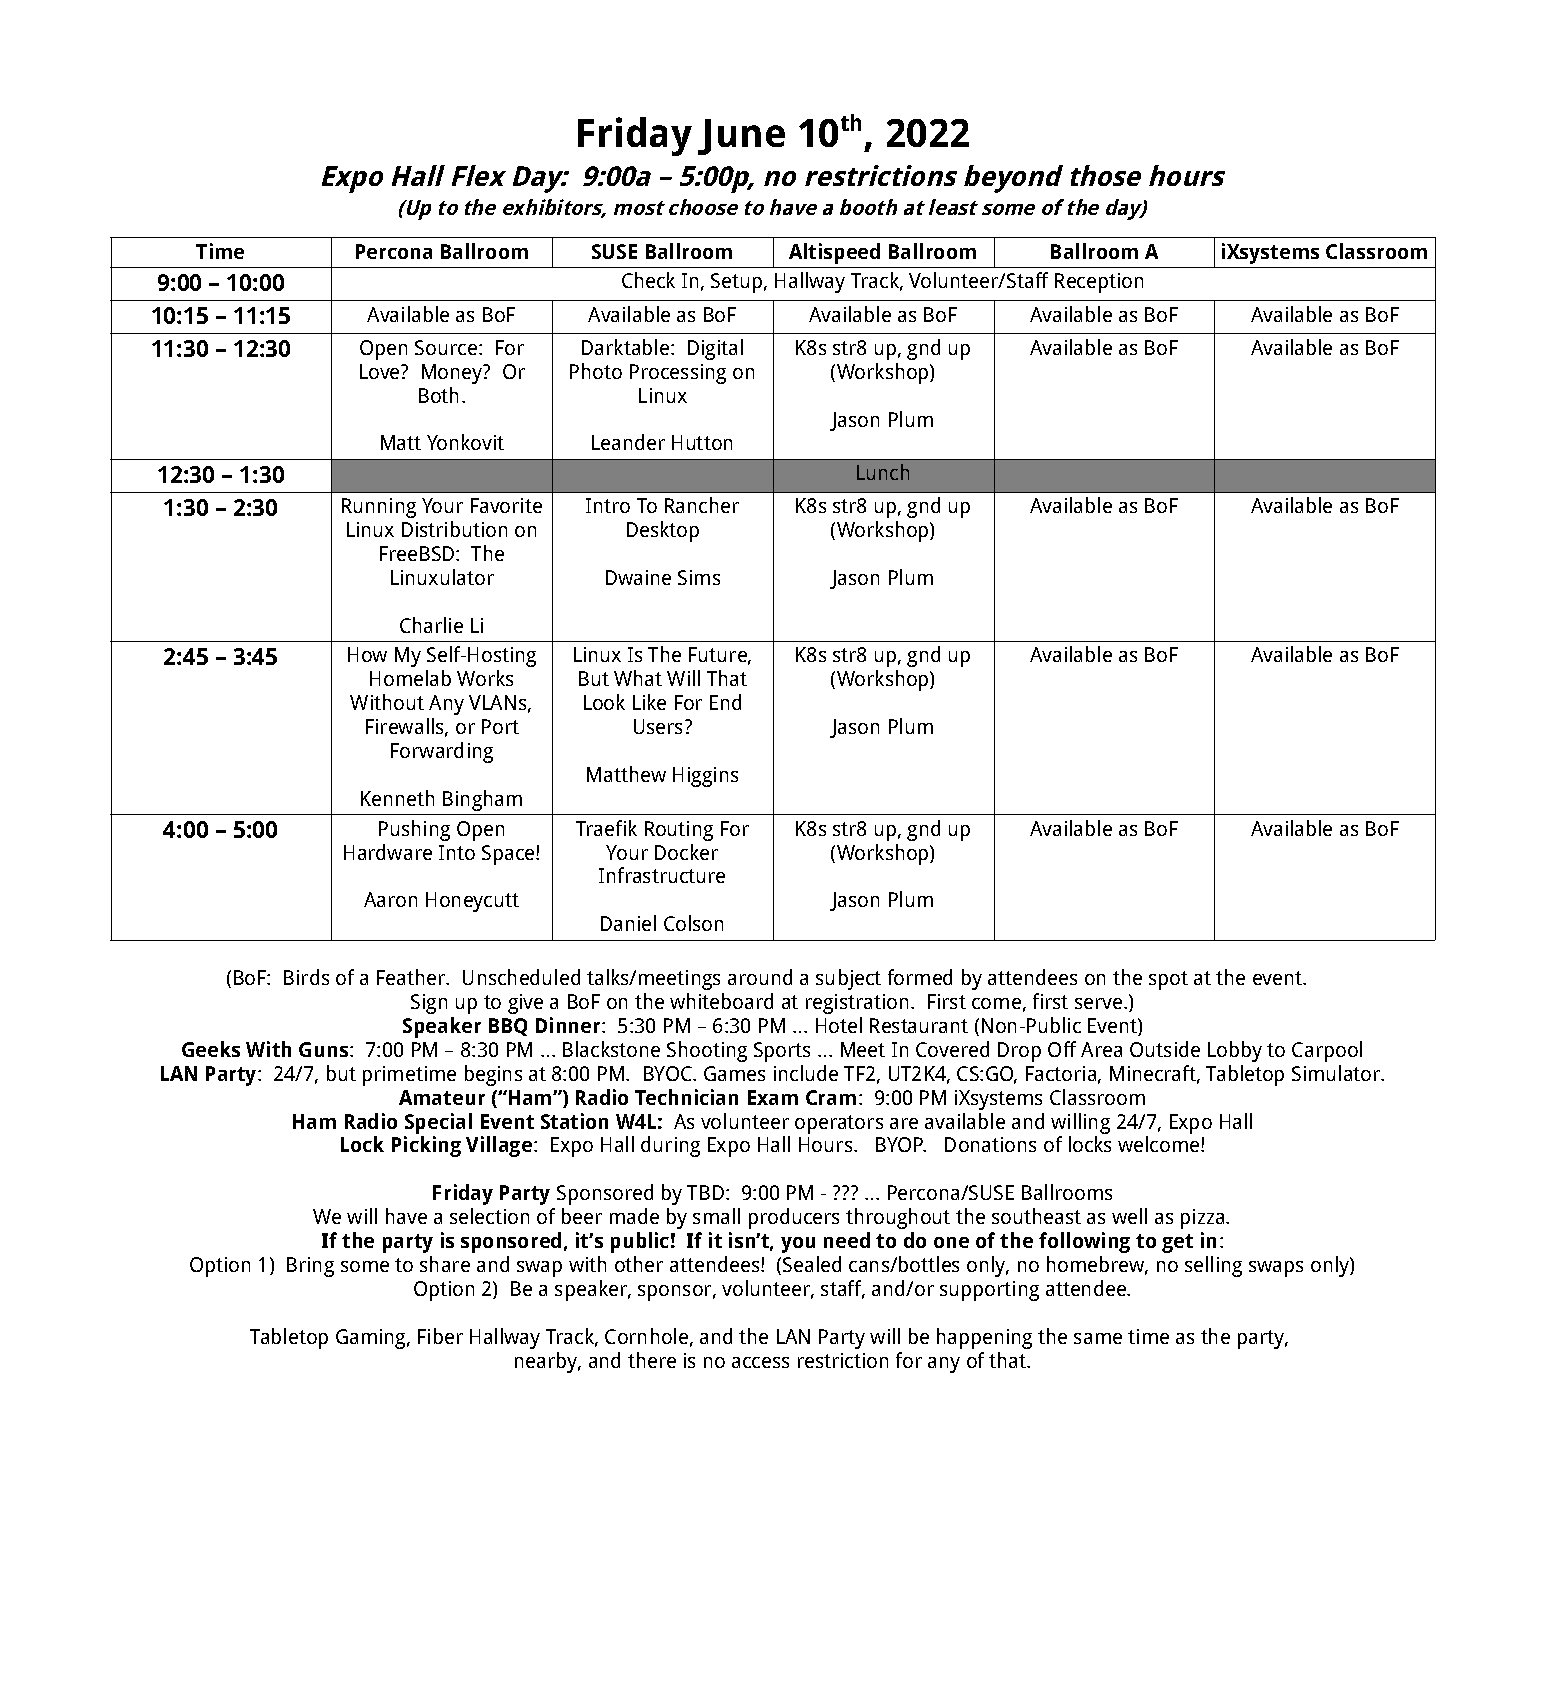 This document has height=1687, width=1546. I want to click on spot, so click(1168, 980).
